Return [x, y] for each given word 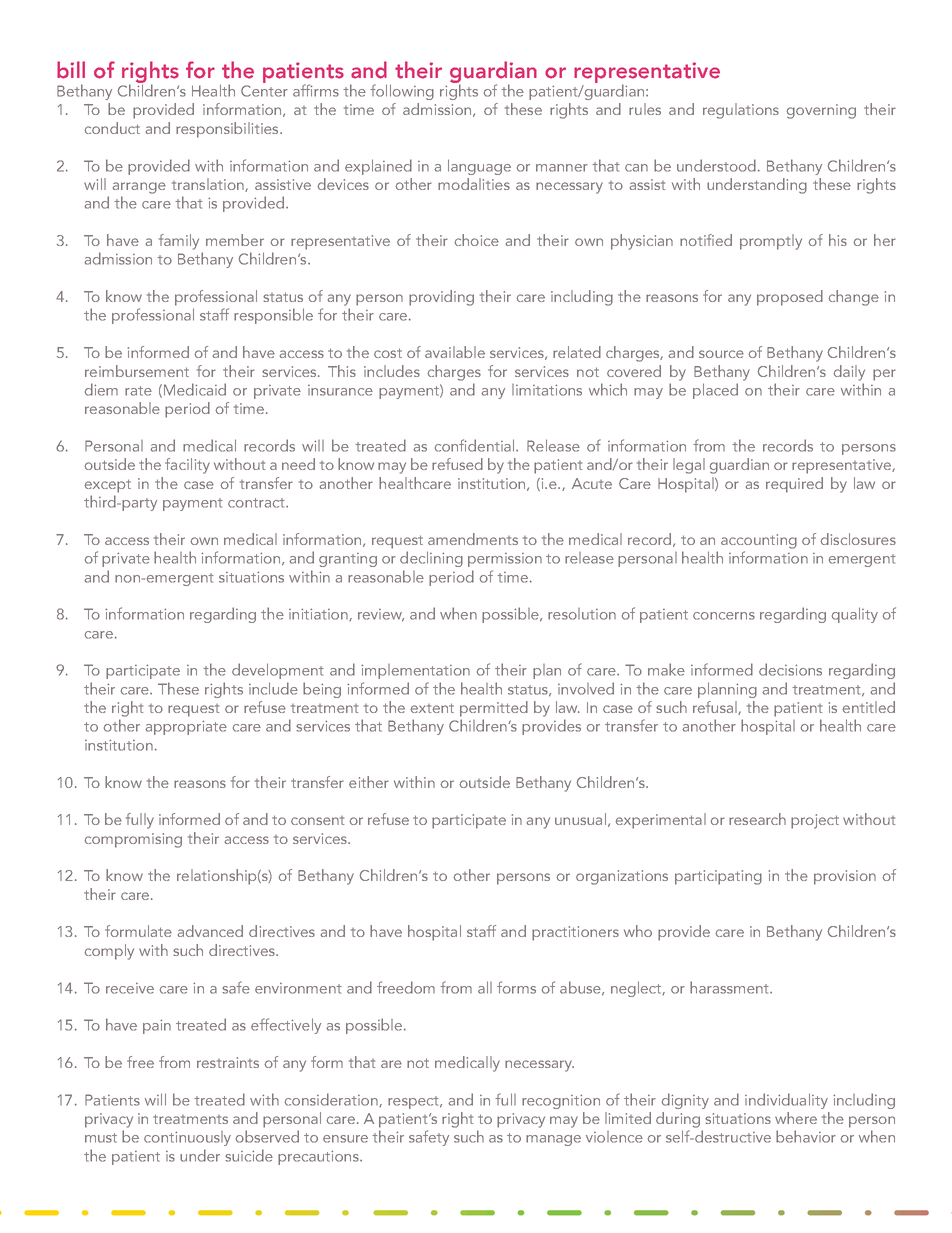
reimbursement [137, 371]
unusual [580, 819]
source [721, 354]
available [455, 352]
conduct [112, 128]
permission [505, 560]
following [402, 92]
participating [718, 877]
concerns [724, 616]
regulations [741, 111]
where [796, 1118]
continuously [187, 1138]
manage [553, 1140]
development [278, 671]
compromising [133, 840]
